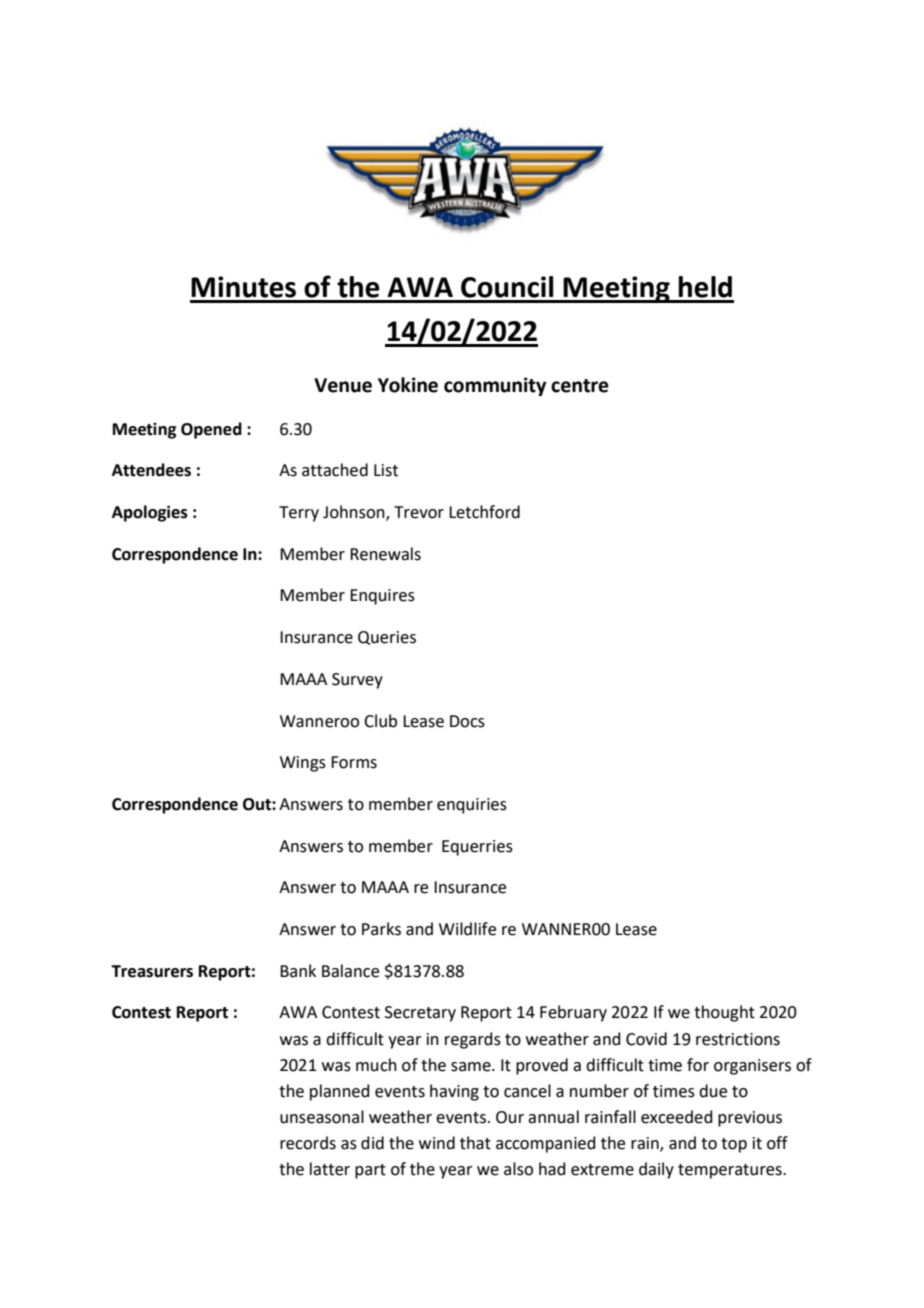 Image resolution: width=924 pixels, height=1308 pixels. What do you see at coordinates (495, 386) in the screenshot?
I see `community` at bounding box center [495, 386].
